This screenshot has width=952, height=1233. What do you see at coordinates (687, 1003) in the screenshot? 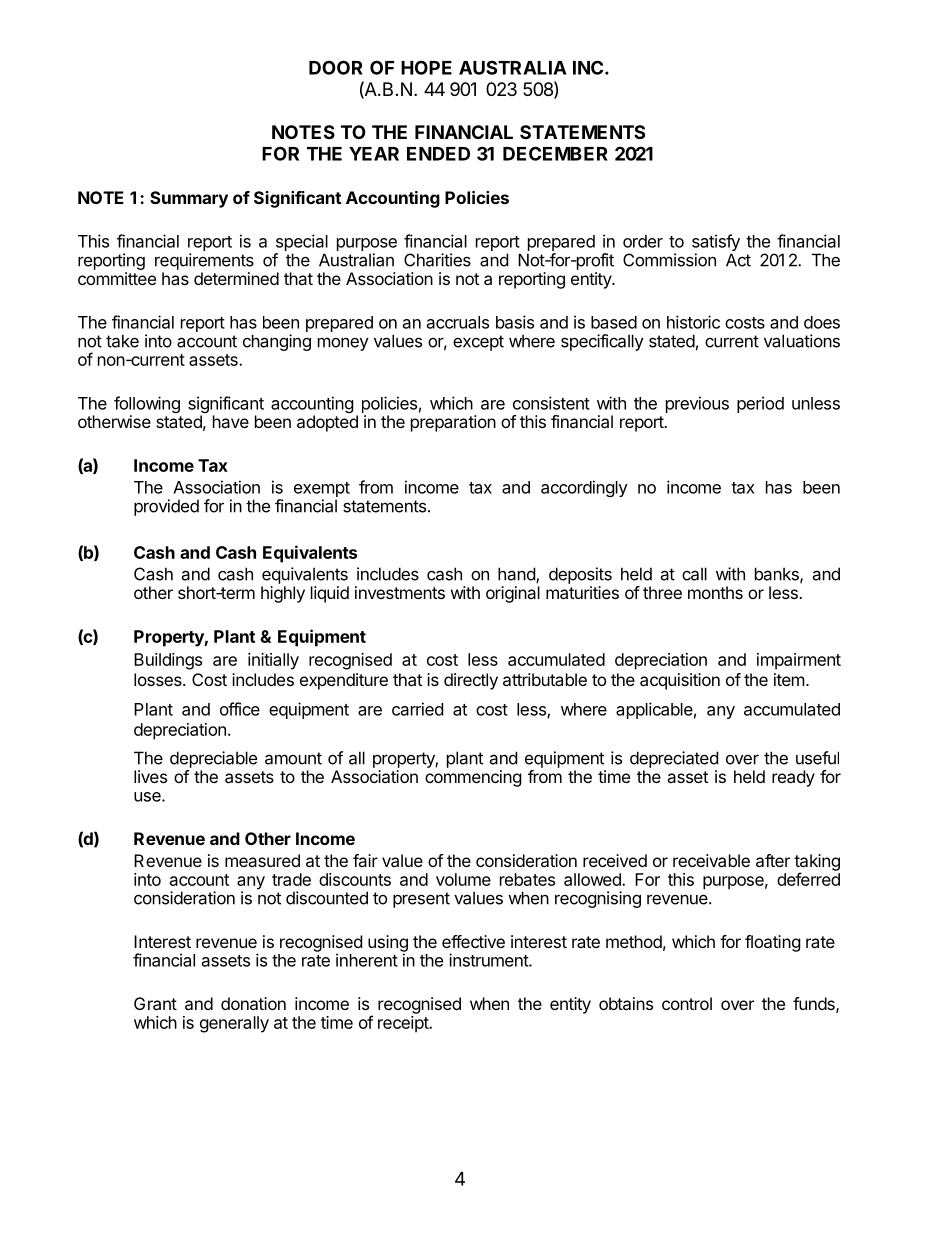
I see `control` at bounding box center [687, 1003].
